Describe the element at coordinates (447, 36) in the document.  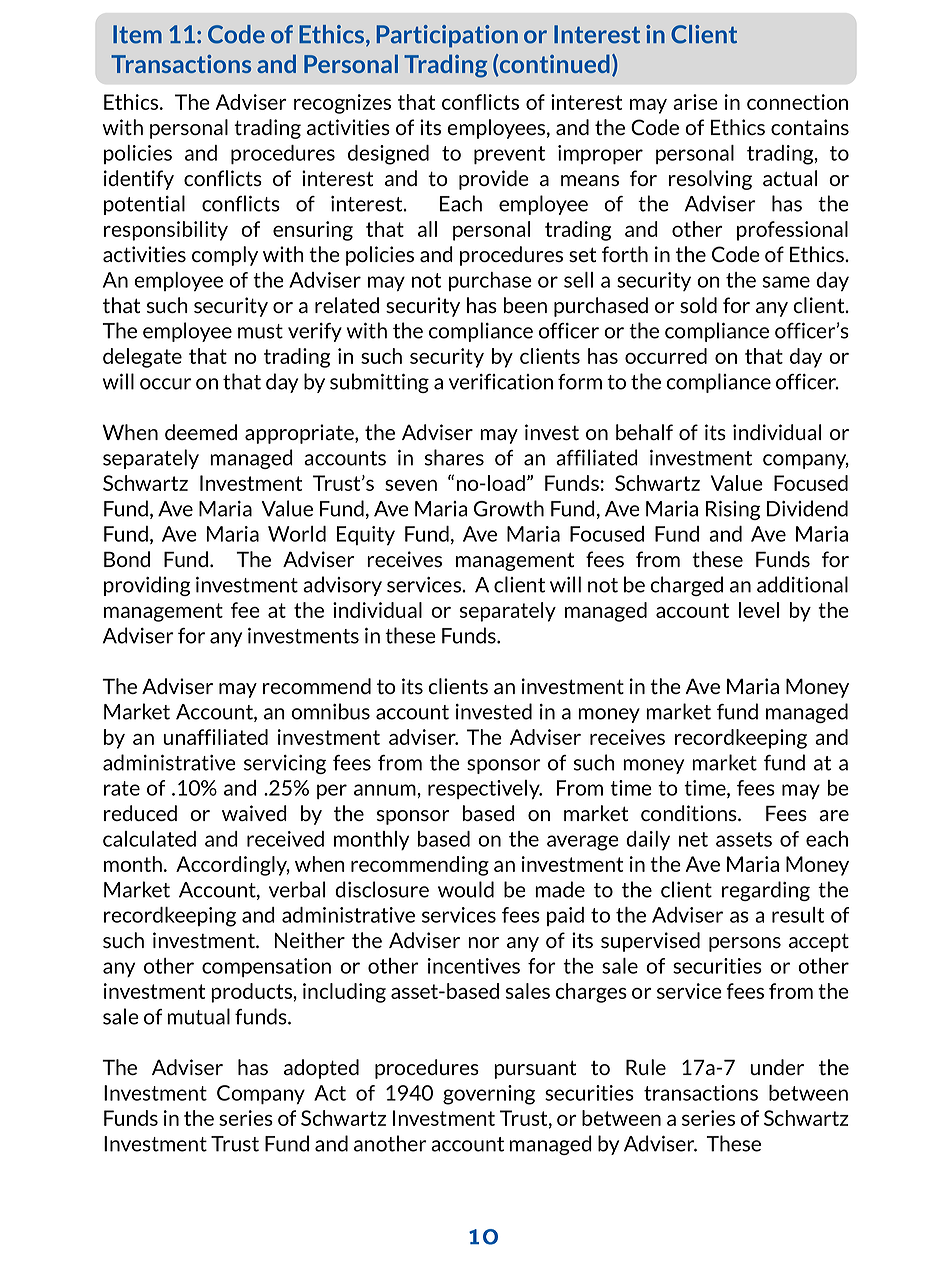
I see `Participation` at that location.
